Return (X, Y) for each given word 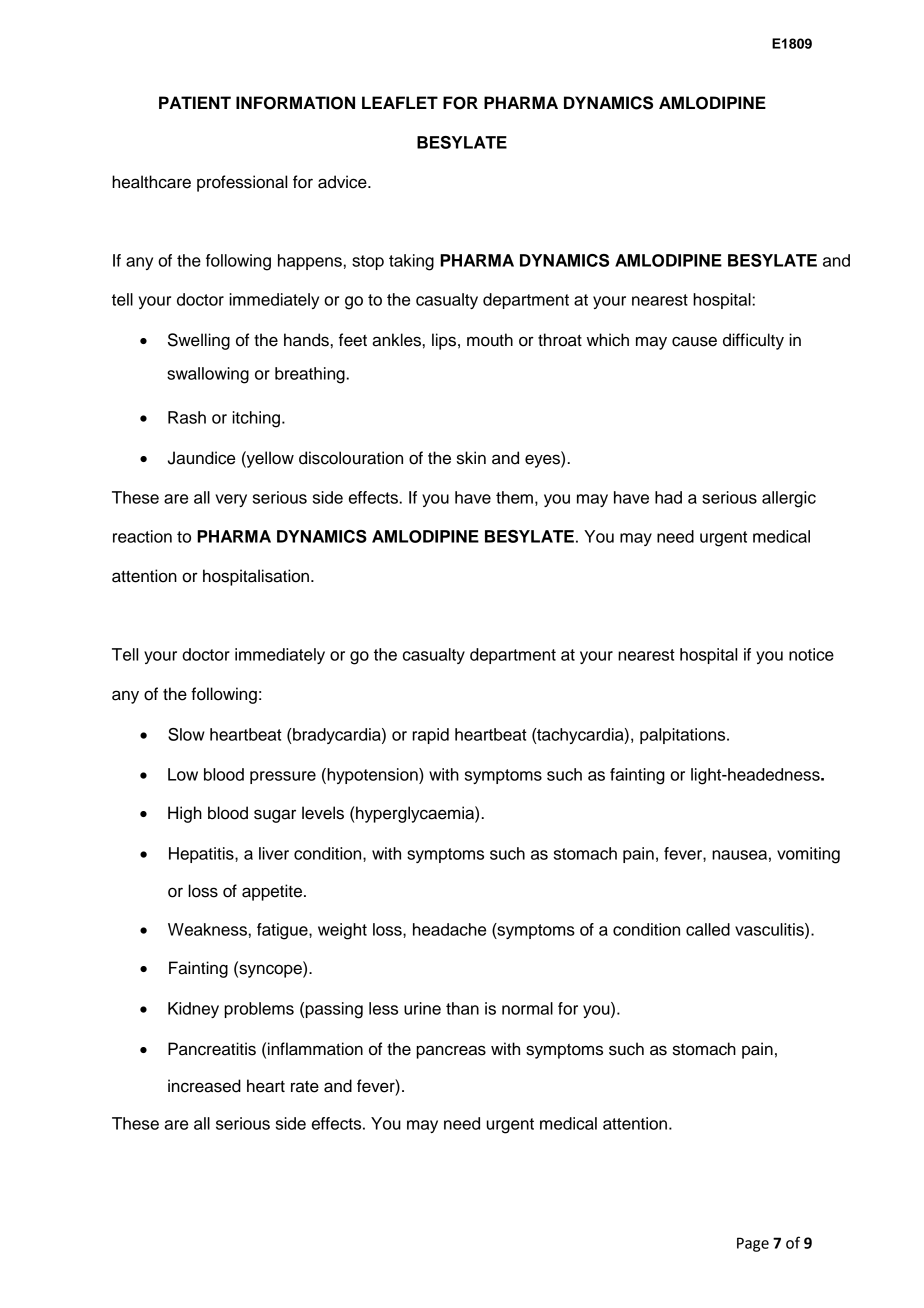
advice (343, 182)
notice (811, 654)
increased (204, 1086)
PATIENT (195, 102)
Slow (186, 734)
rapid (430, 736)
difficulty (753, 341)
